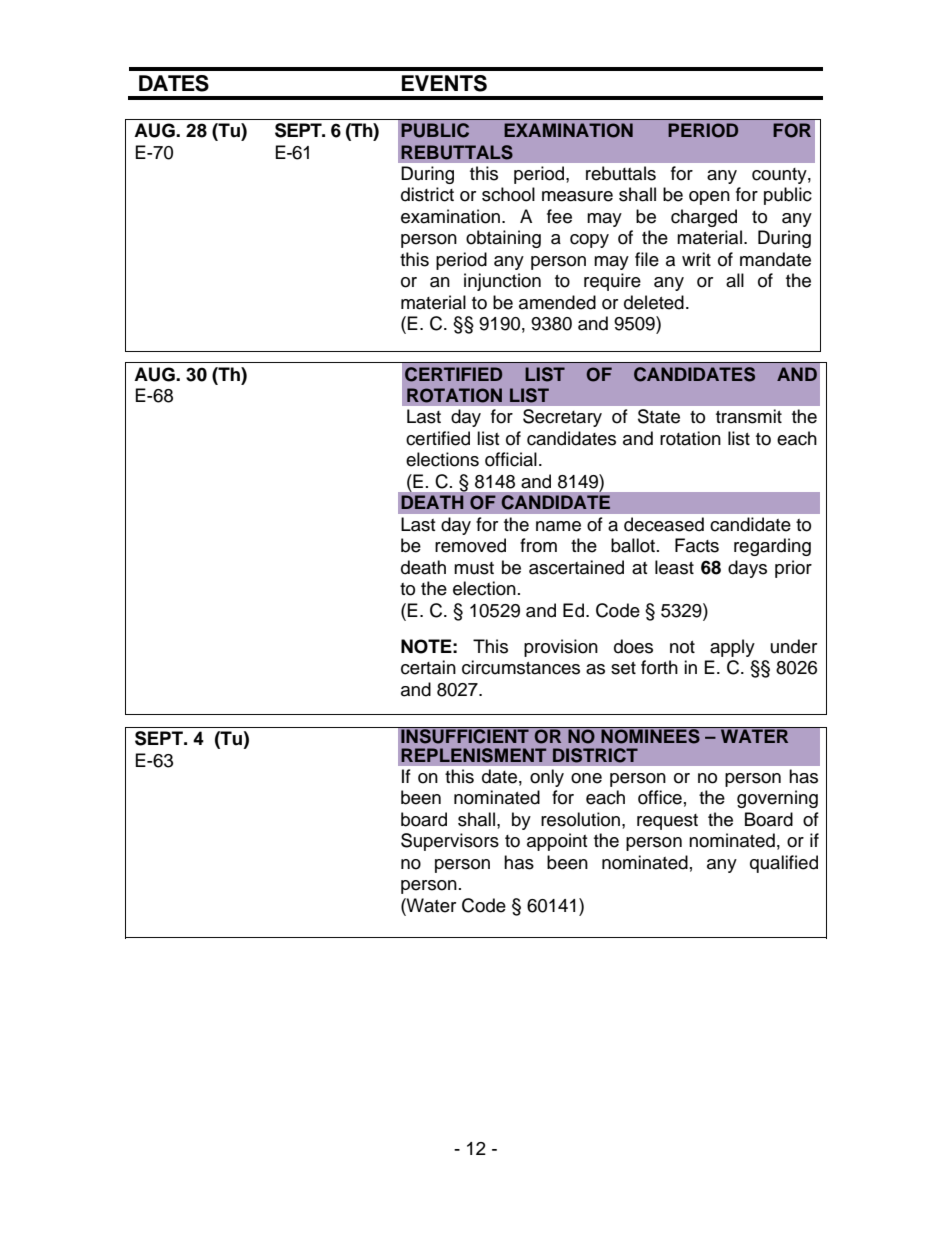  Describe the element at coordinates (577, 196) in the screenshot. I see `measure` at that location.
